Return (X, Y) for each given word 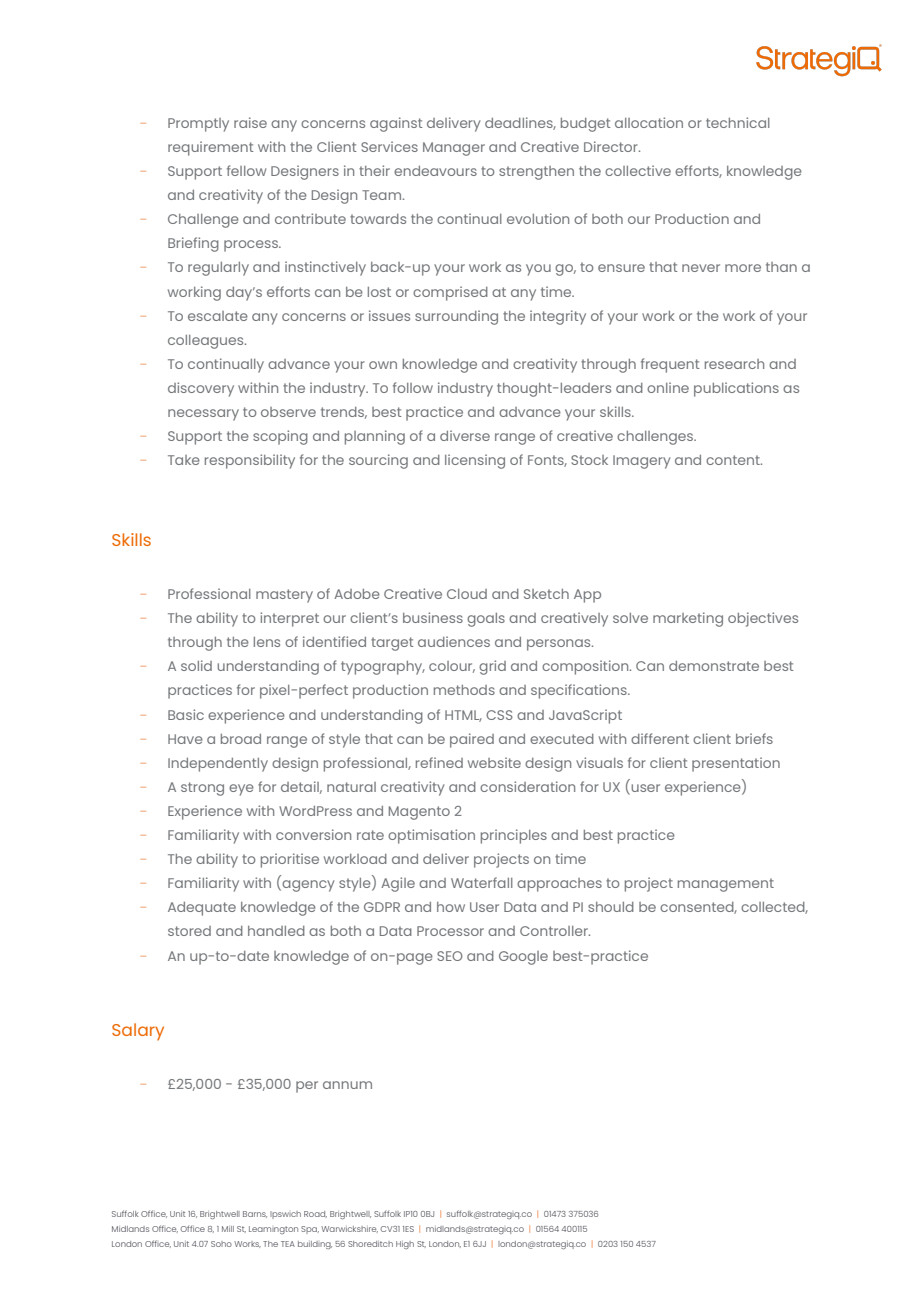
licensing (475, 461)
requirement (210, 148)
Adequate (202, 909)
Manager (454, 149)
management (726, 885)
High (405, 1245)
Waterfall (482, 882)
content (734, 460)
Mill (228, 1229)
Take (184, 460)
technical (738, 122)
